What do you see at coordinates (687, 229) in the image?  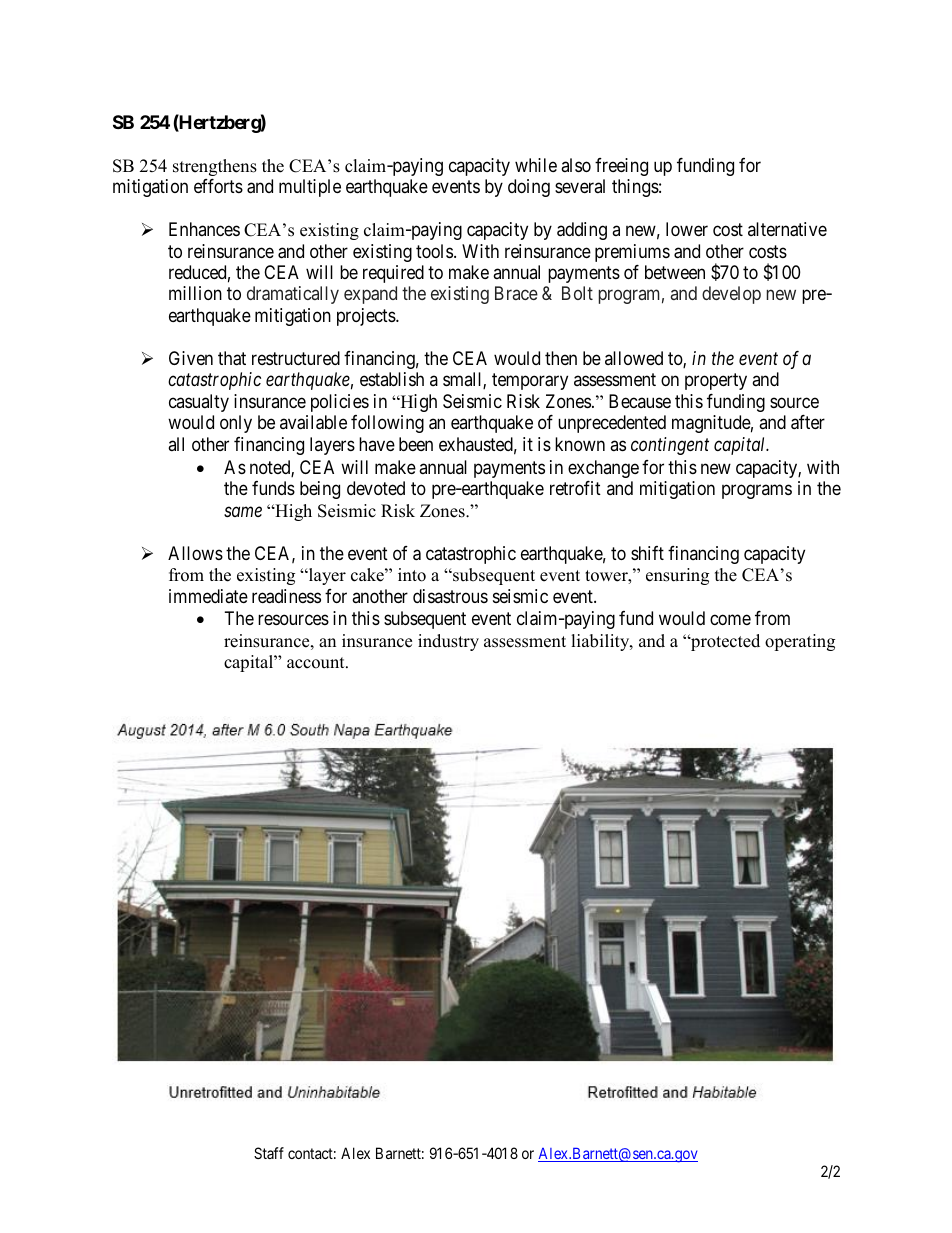 I see `lower` at bounding box center [687, 229].
